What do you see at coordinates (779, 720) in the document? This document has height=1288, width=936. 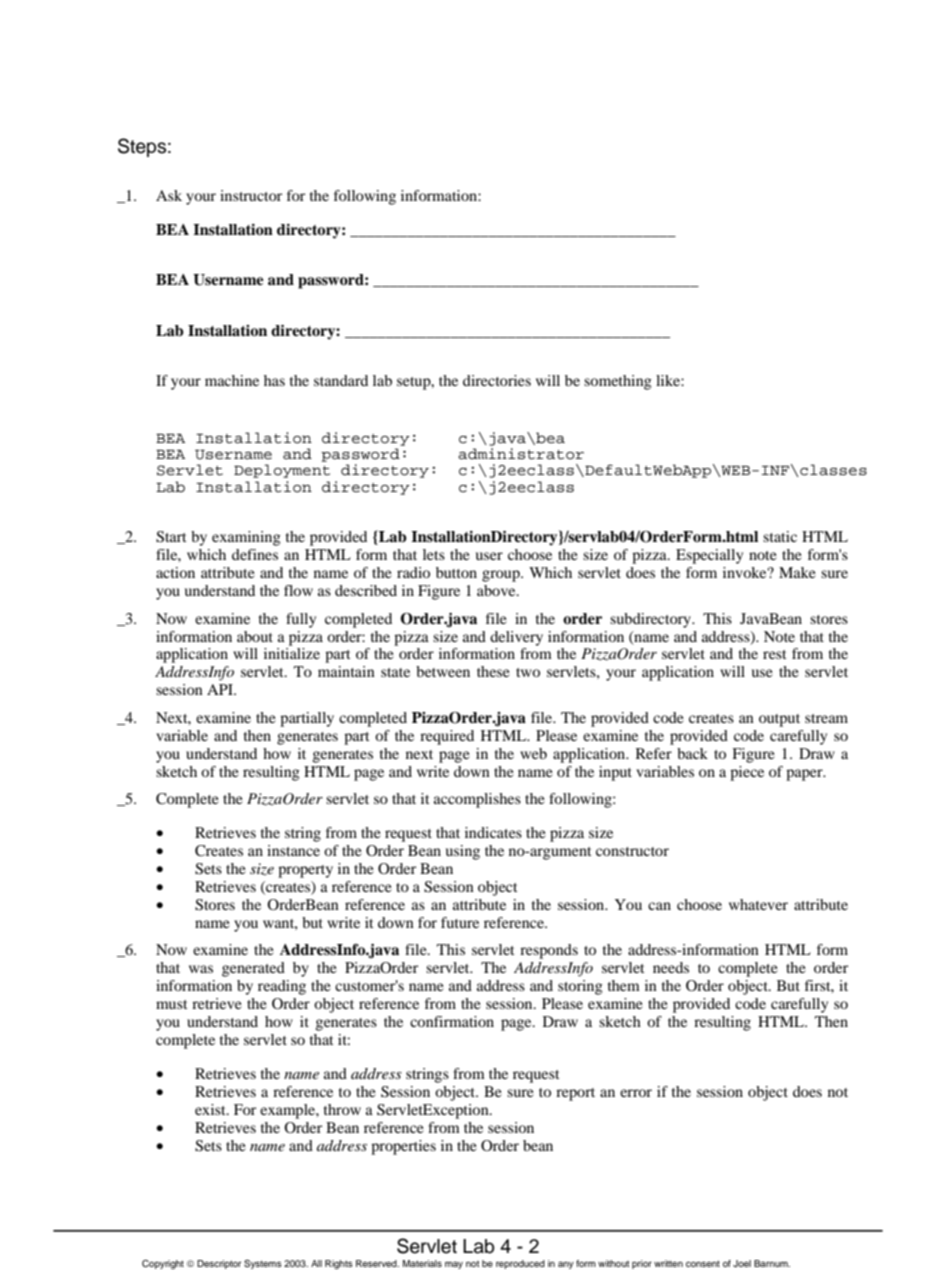 I see `output` at bounding box center [779, 720].
